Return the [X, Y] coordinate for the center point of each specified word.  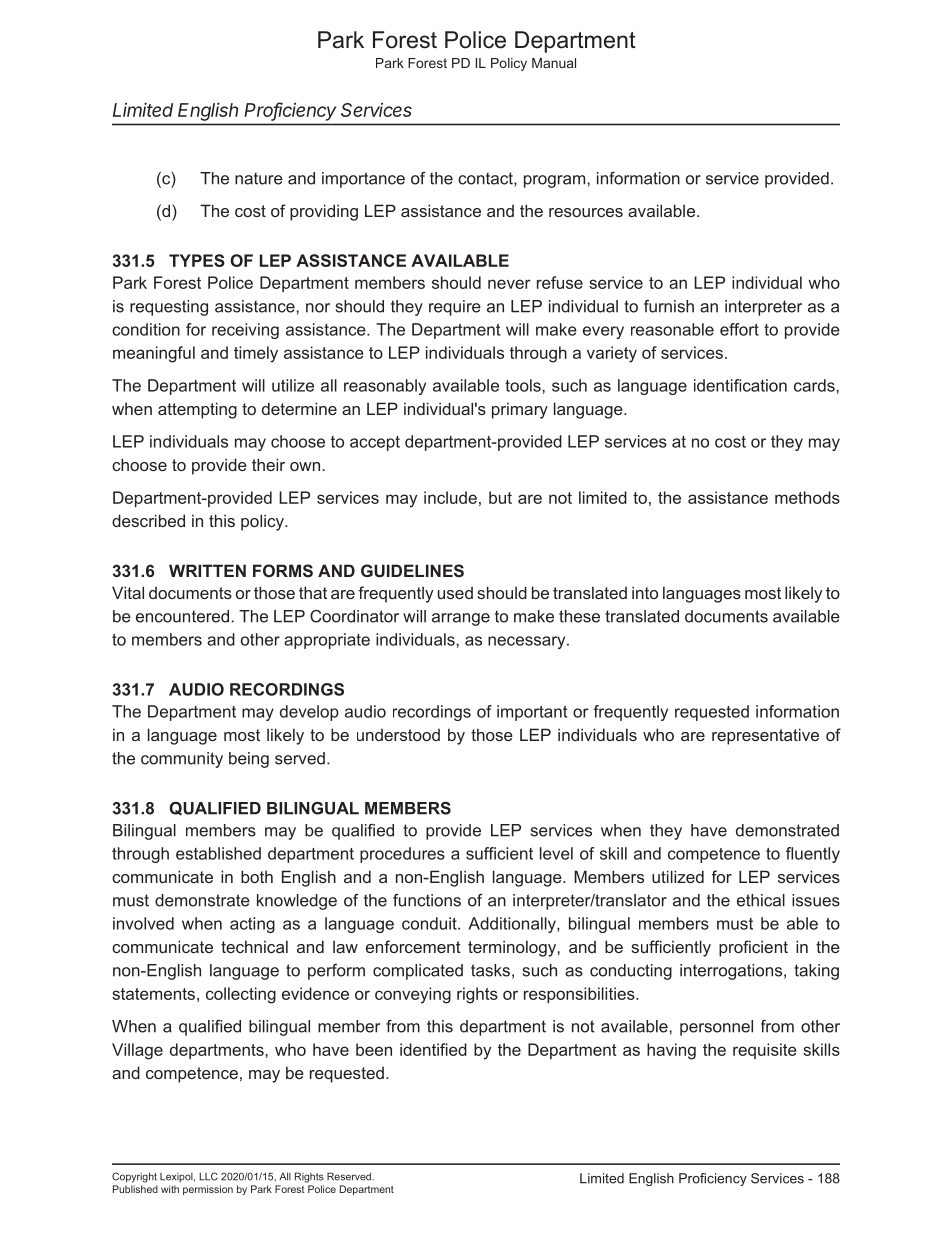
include [450, 497]
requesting [169, 308]
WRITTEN [207, 570]
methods [807, 497]
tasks [490, 970]
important [532, 713]
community [182, 760]
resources [586, 212]
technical [254, 946]
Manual [554, 63]
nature [259, 178]
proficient [753, 948]
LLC [208, 1176]
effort [739, 329]
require [455, 308]
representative [765, 736]
